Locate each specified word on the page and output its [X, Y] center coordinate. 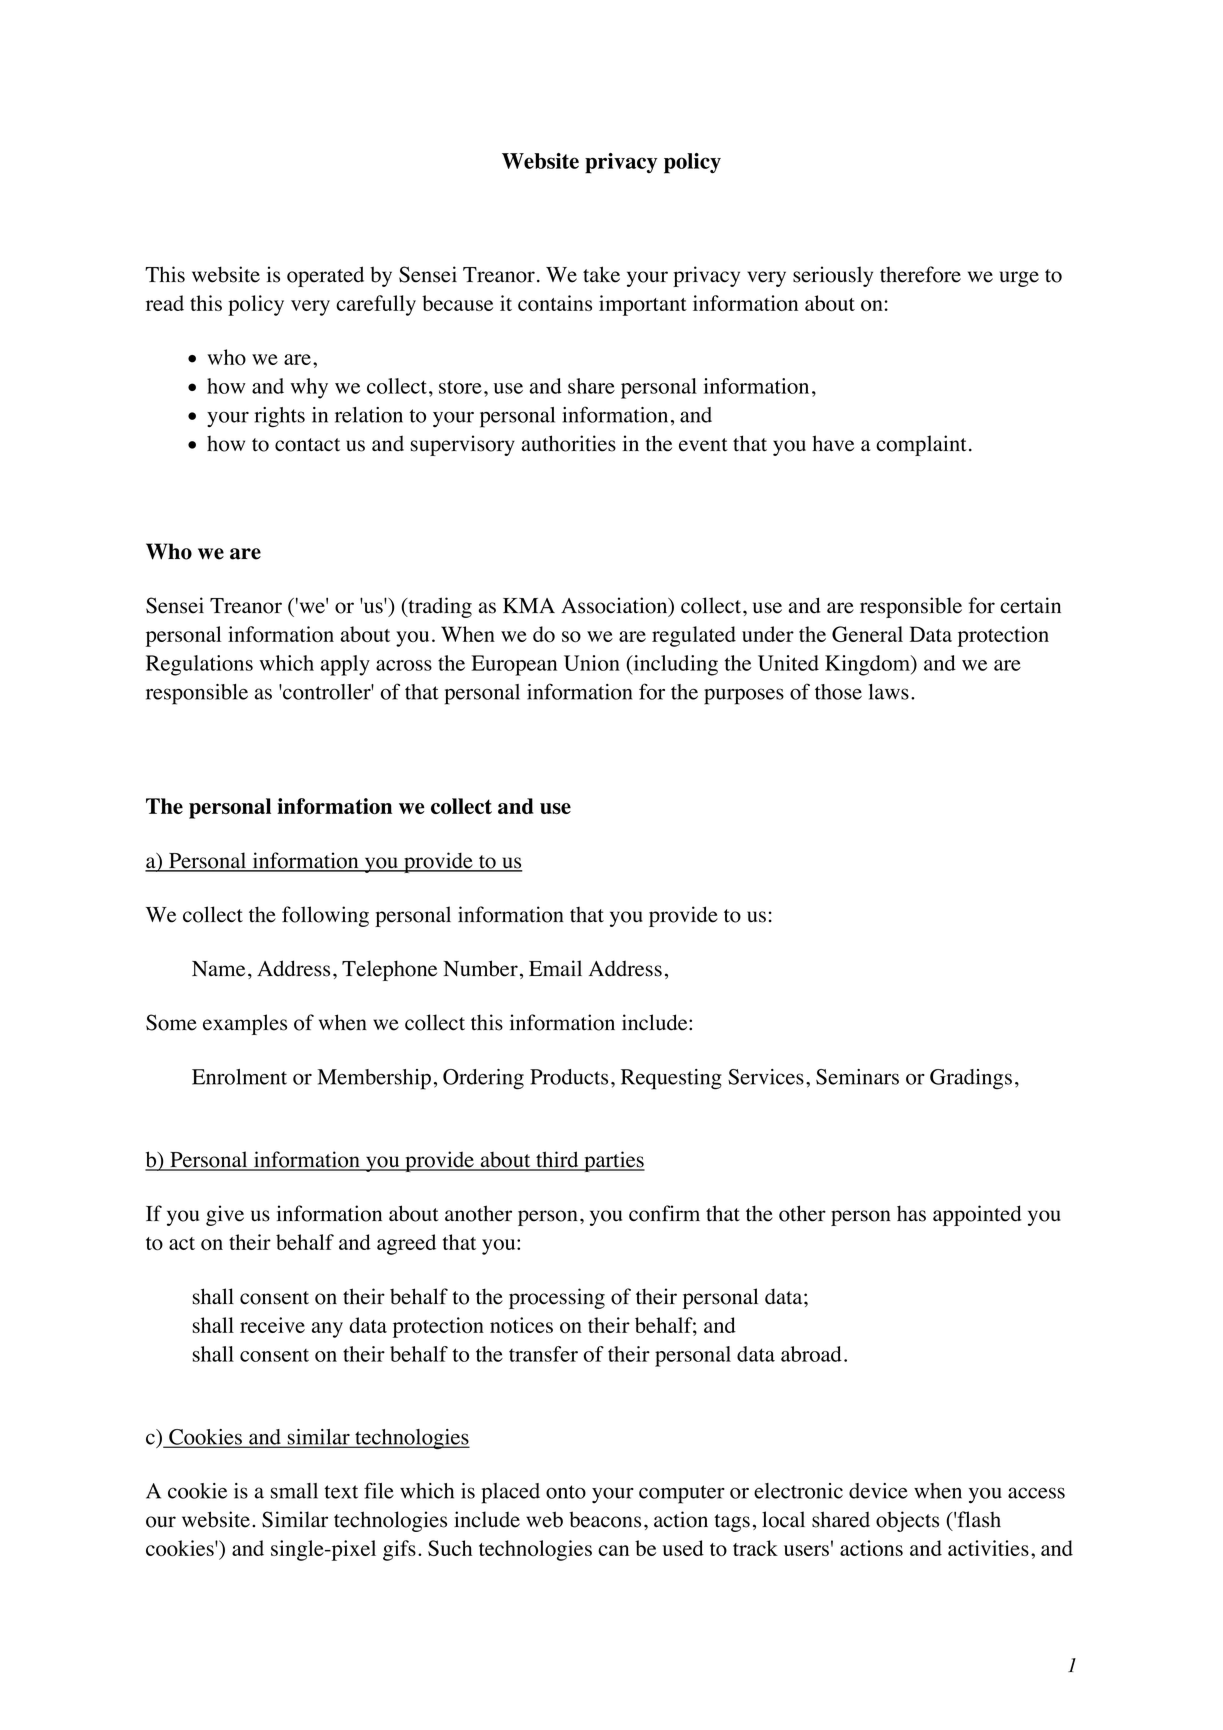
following [325, 916]
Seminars [857, 1077]
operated [325, 276]
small [294, 1491]
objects [907, 1521]
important [643, 305]
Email [555, 968]
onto [566, 1492]
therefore [920, 274]
